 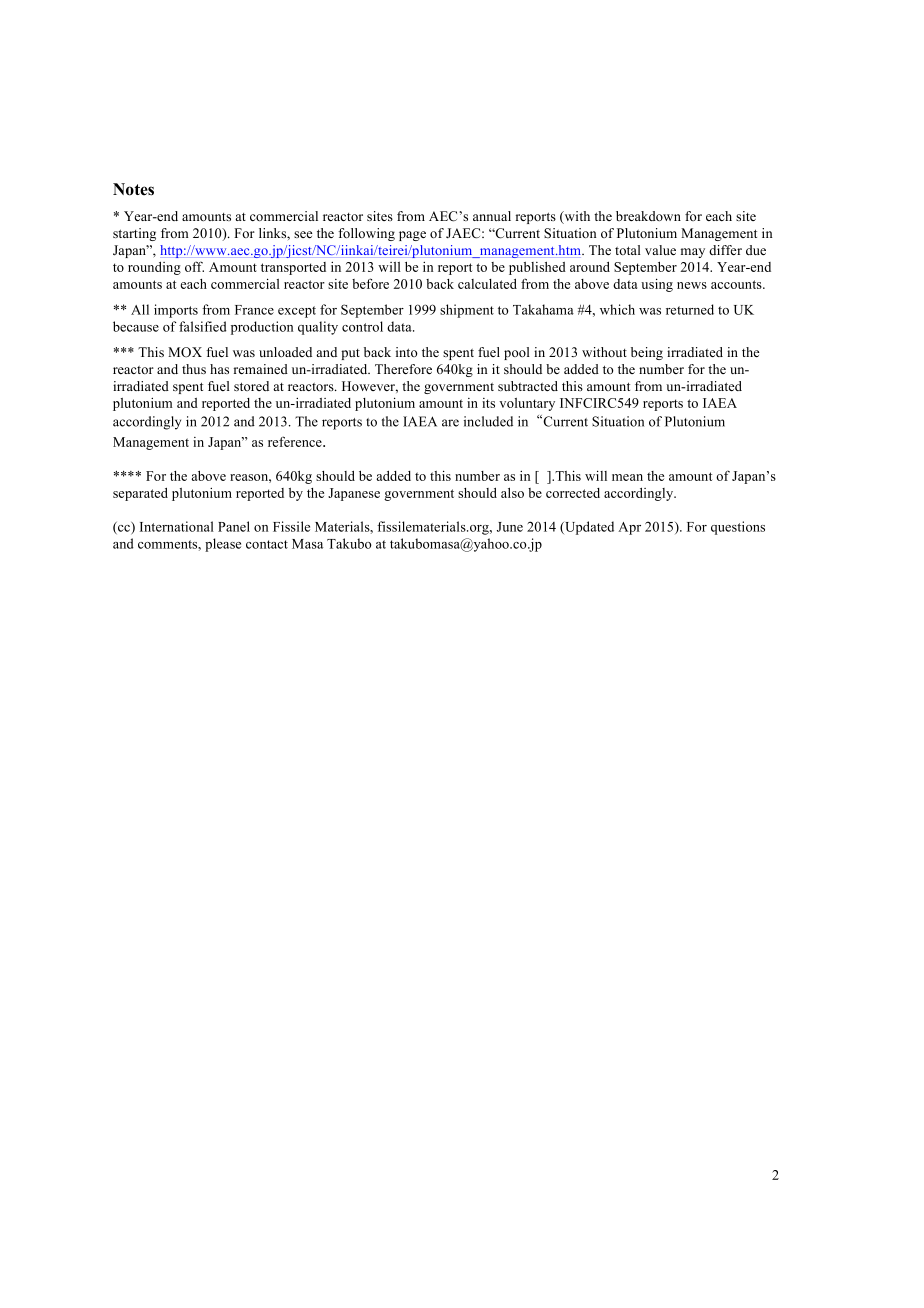 What do you see at coordinates (487, 284) in the document?
I see `calculated` at bounding box center [487, 284].
